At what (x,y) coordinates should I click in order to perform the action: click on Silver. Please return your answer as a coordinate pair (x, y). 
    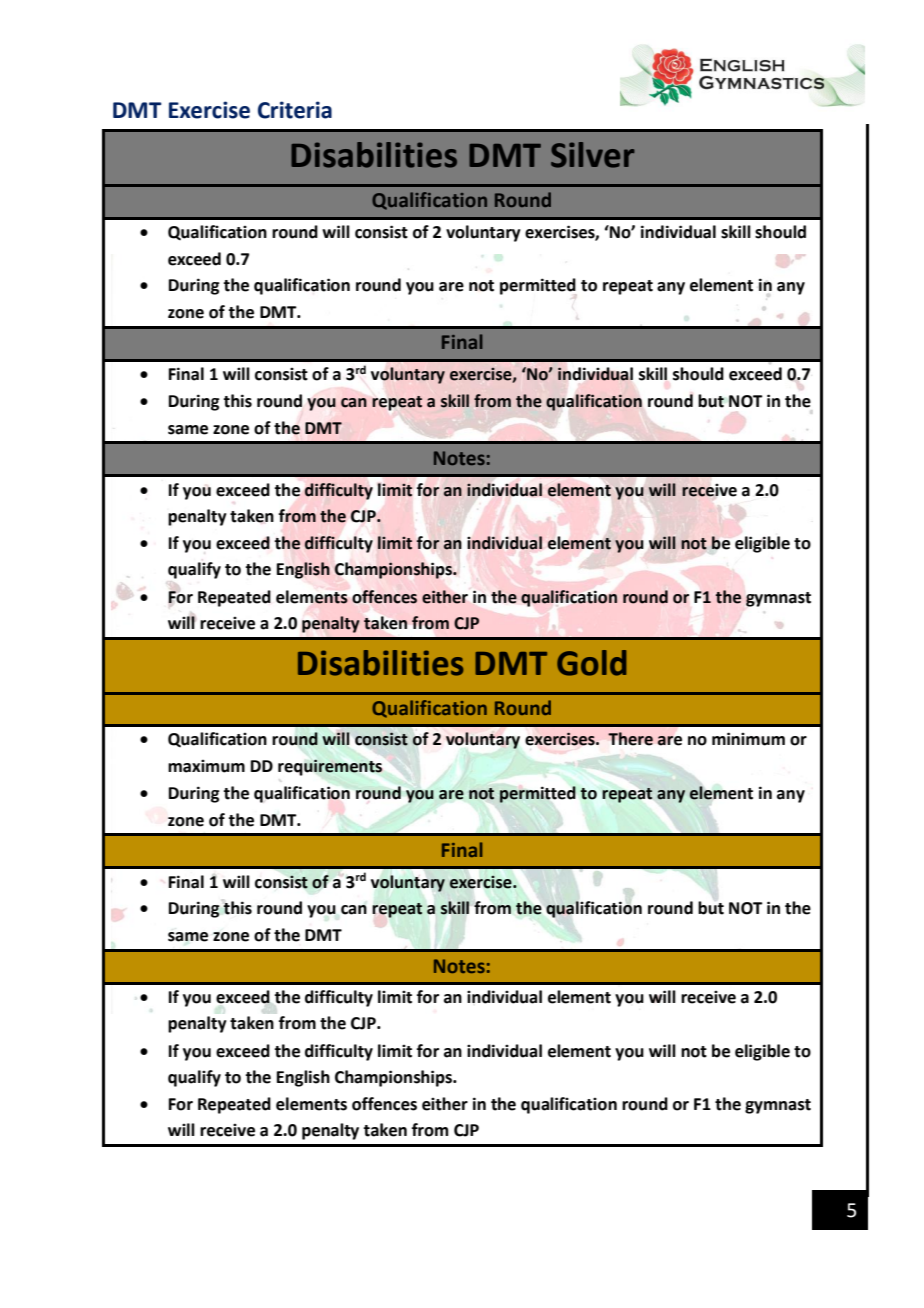
    Looking at the image, I should click on (593, 155).
